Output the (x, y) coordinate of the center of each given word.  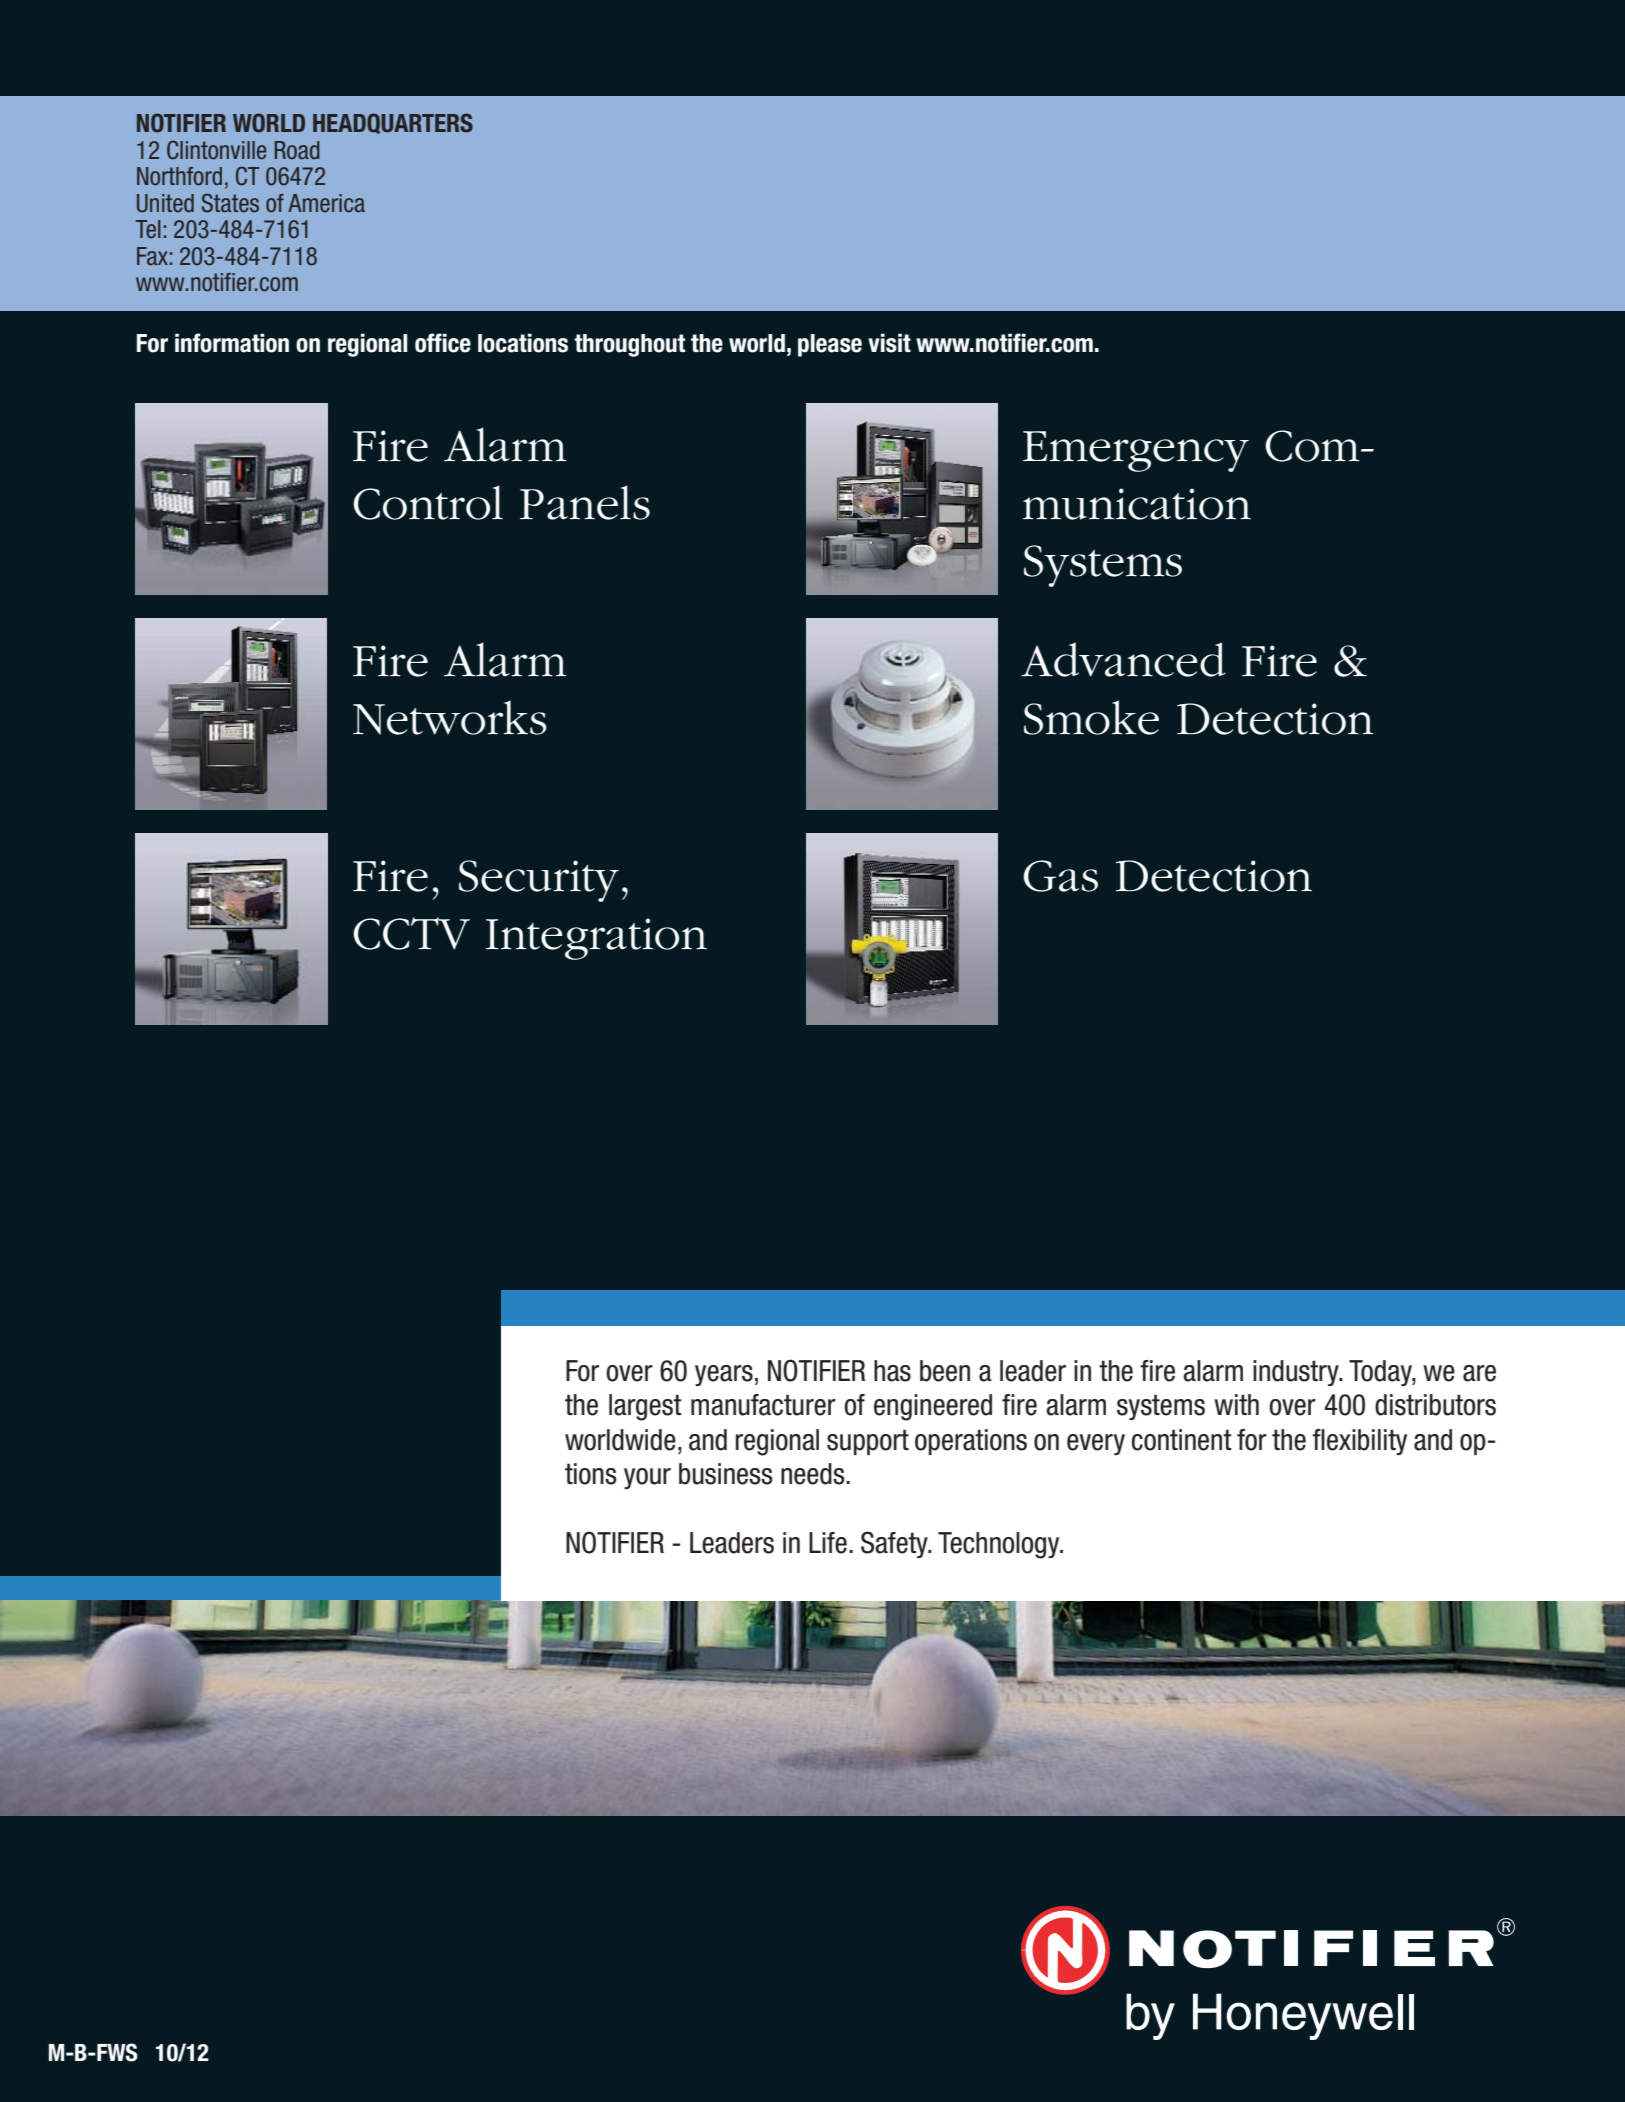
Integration (596, 939)
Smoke (1091, 717)
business (726, 1474)
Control (428, 502)
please (830, 345)
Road (297, 150)
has (892, 1371)
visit (889, 343)
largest (645, 1407)
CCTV (411, 933)
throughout (629, 345)
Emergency (1136, 451)
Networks (450, 717)
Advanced (1123, 659)
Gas (1060, 876)
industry (1297, 1373)
